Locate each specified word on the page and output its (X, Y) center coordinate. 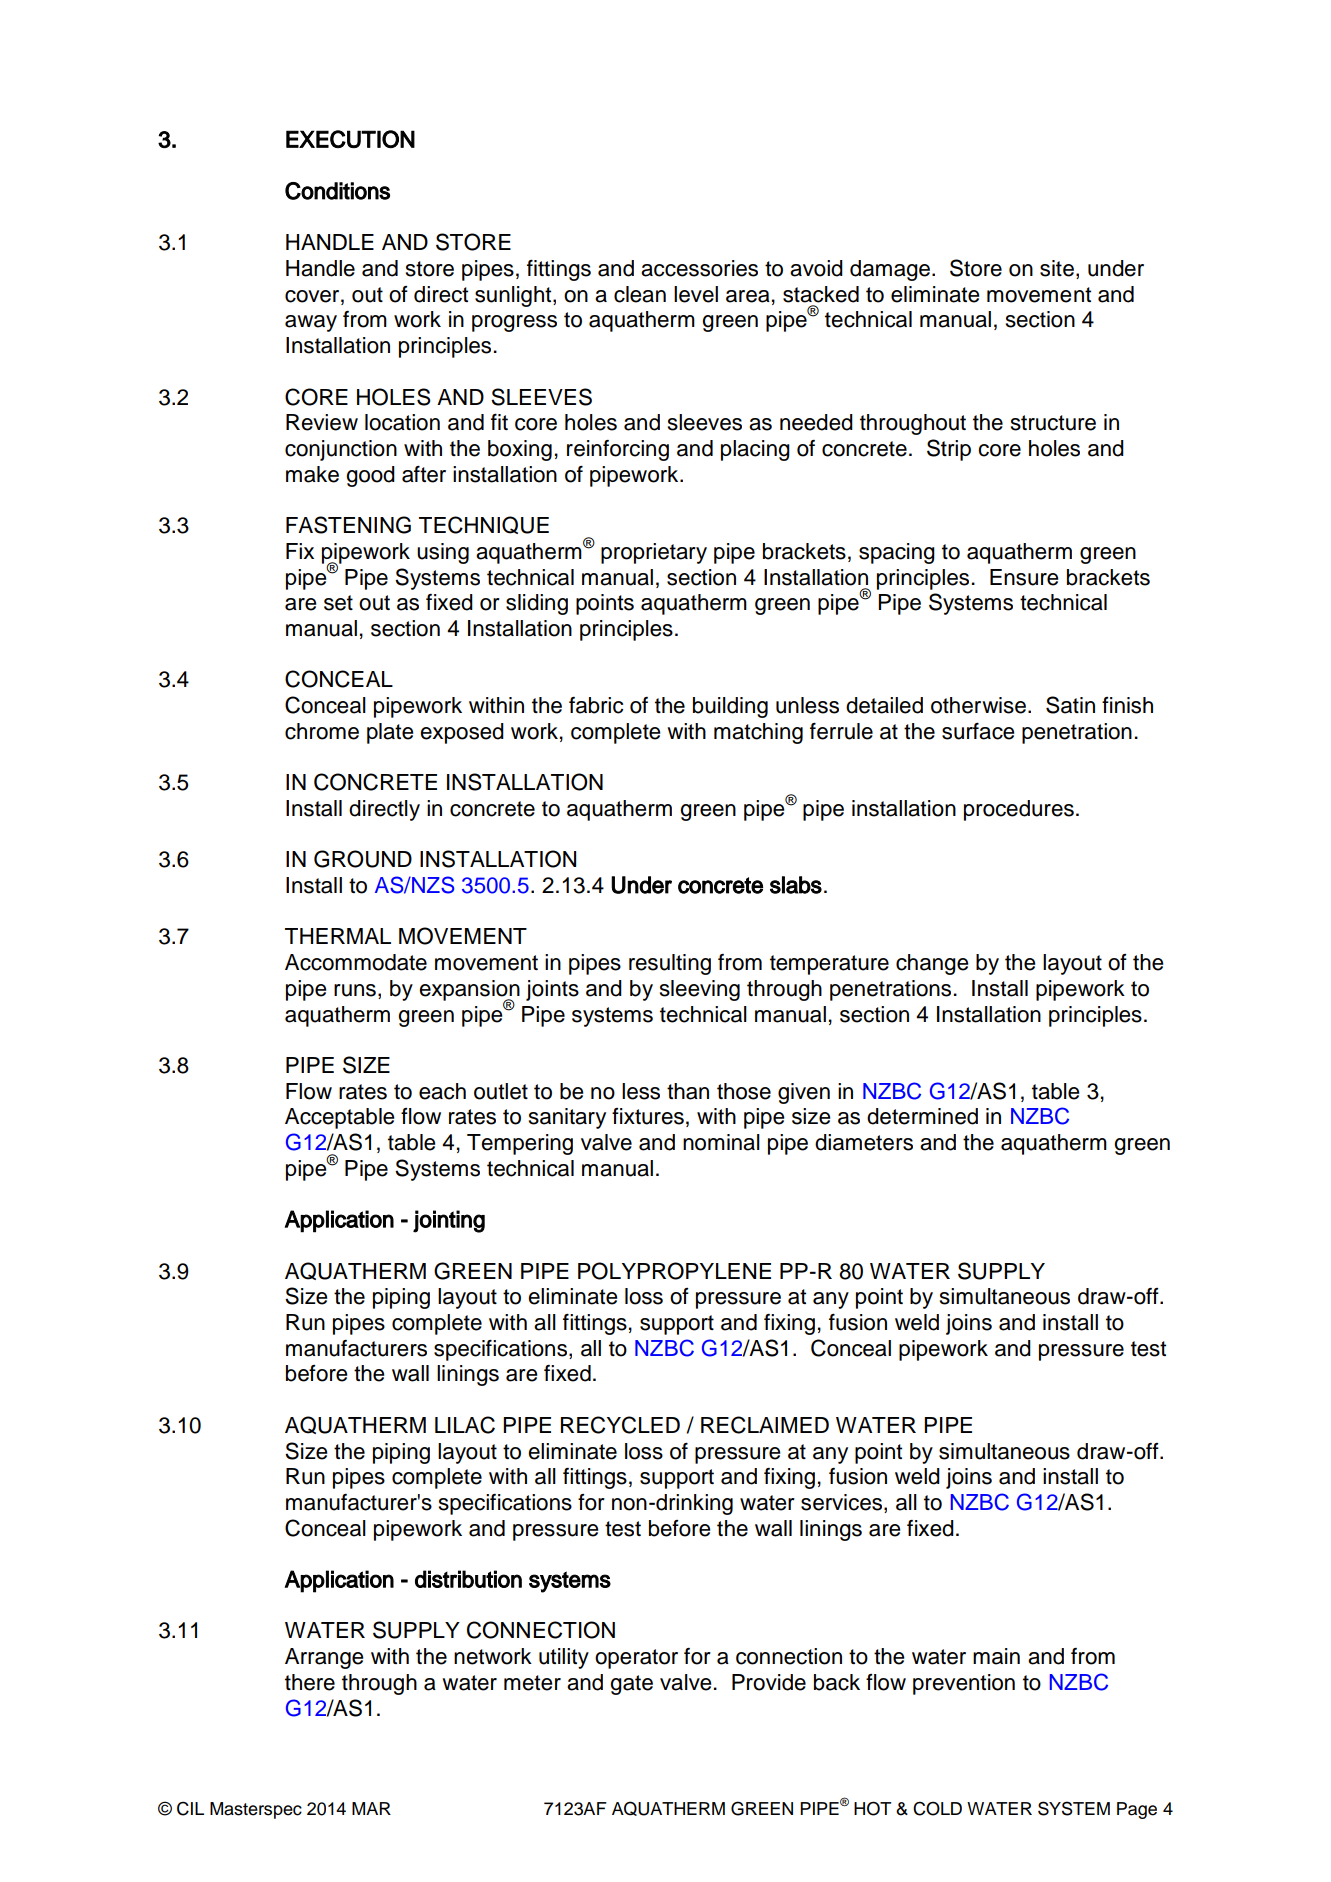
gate (631, 1685)
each (442, 1091)
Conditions (337, 191)
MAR (371, 1808)
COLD (937, 1808)
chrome (322, 731)
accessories (699, 268)
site (1057, 268)
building (730, 707)
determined (922, 1116)
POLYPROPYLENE (674, 1271)
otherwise (978, 705)
